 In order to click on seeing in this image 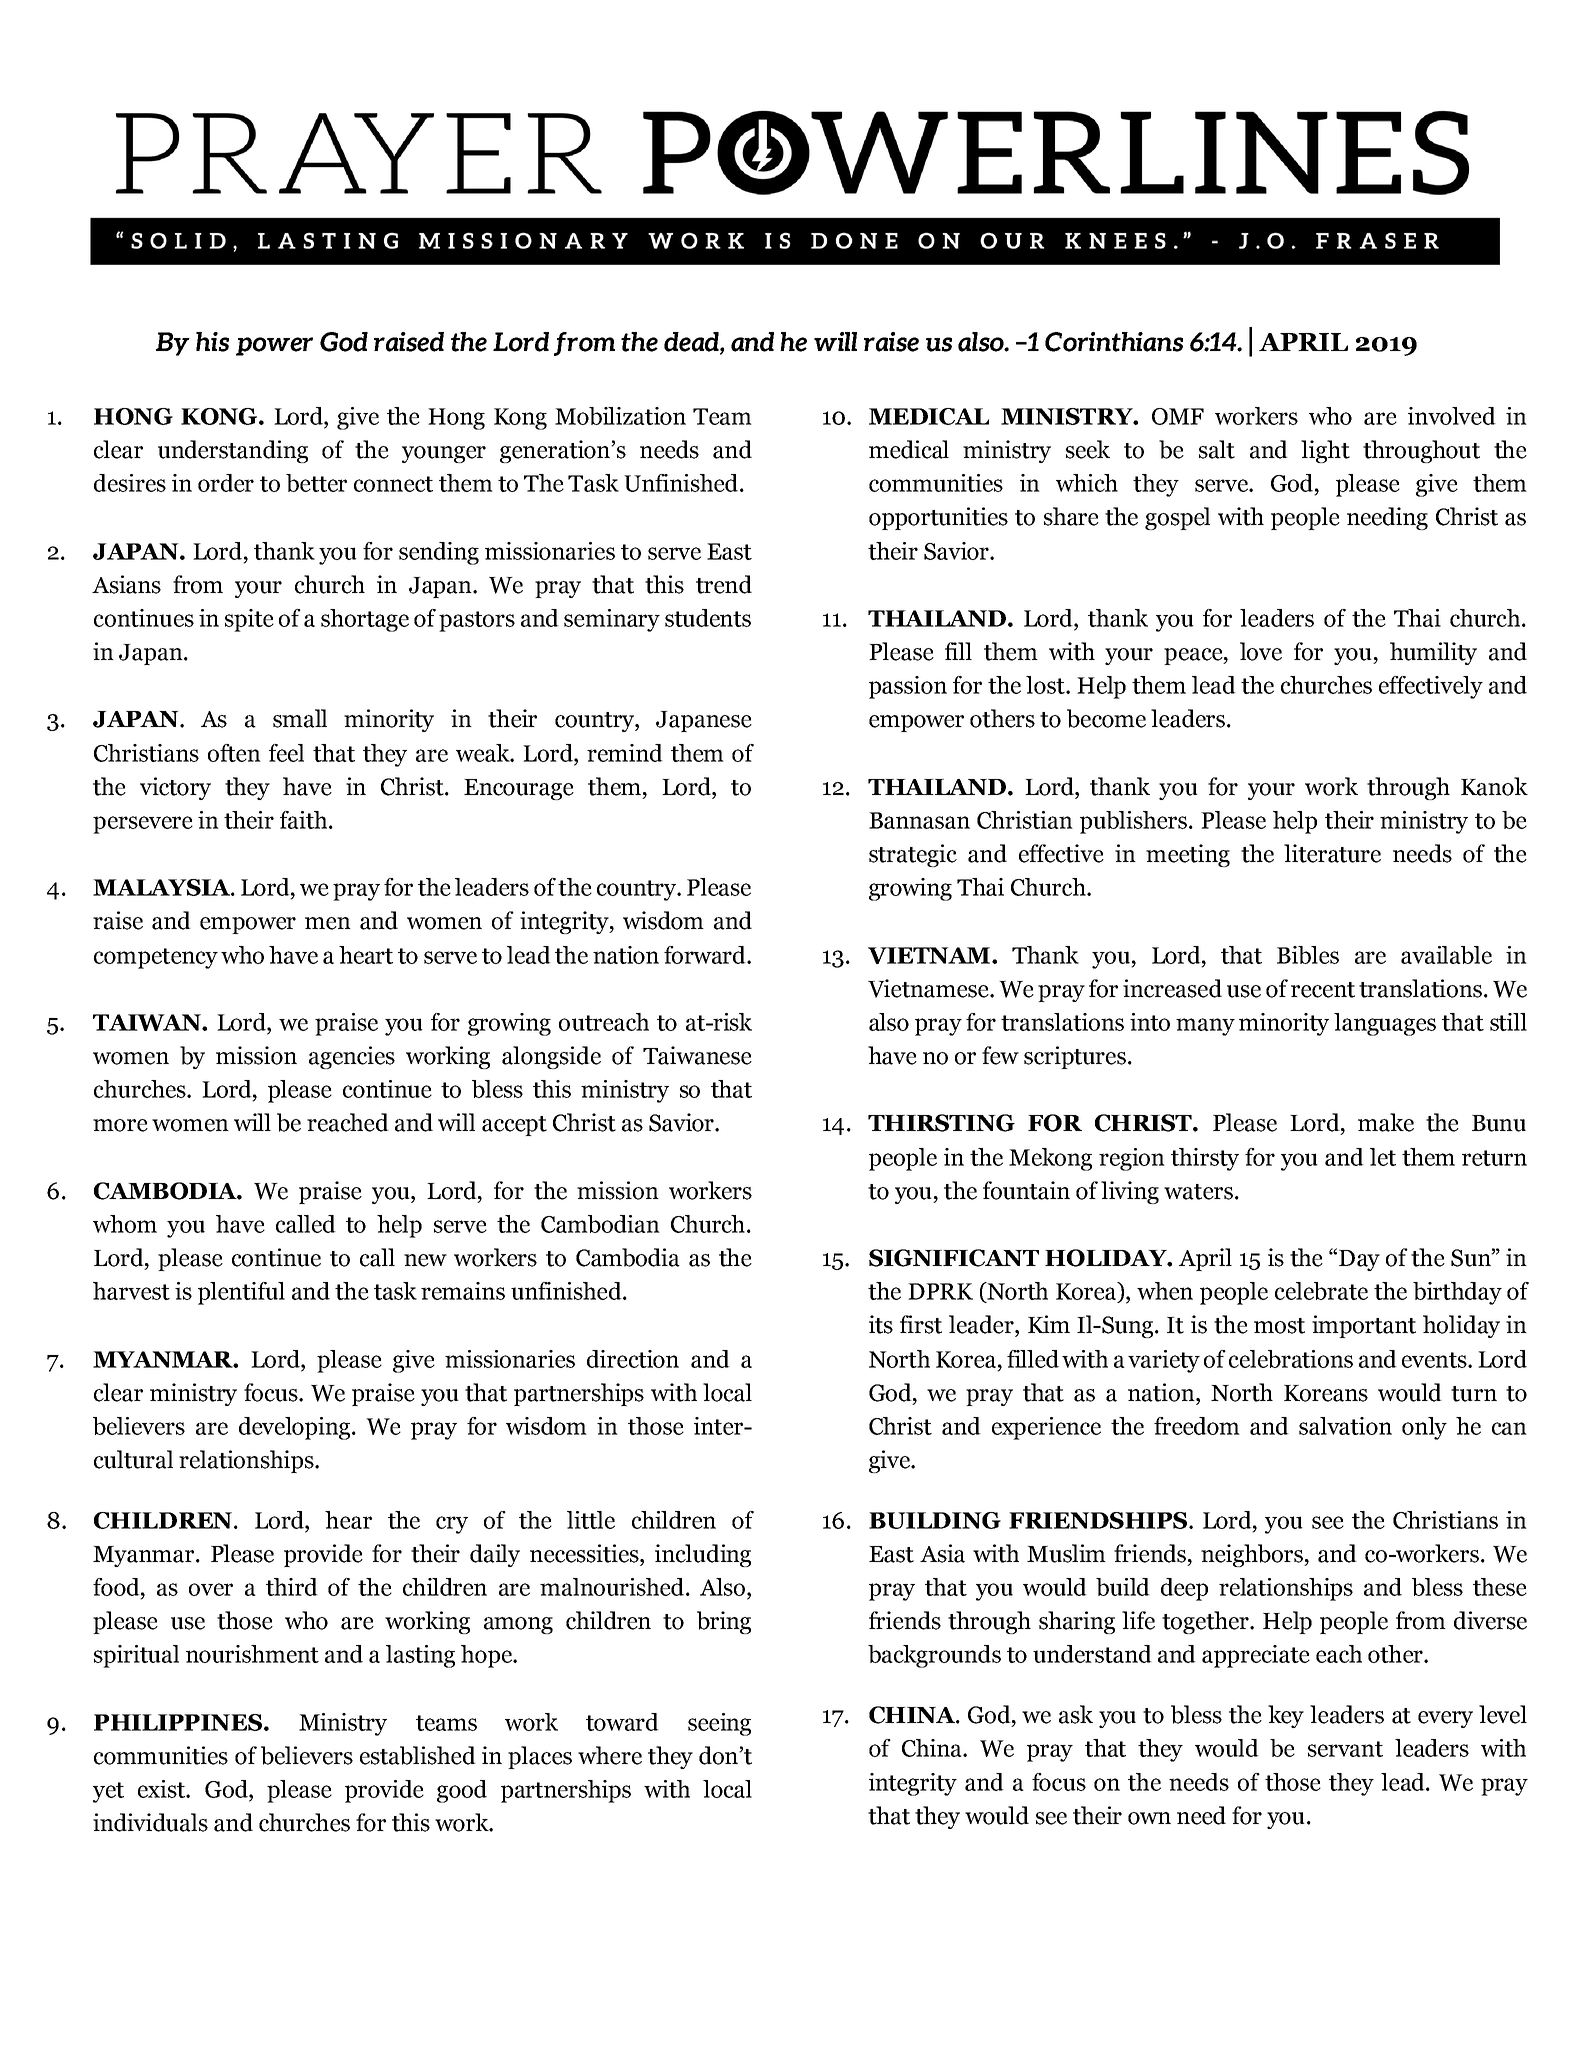, I will do `click(719, 1724)`.
